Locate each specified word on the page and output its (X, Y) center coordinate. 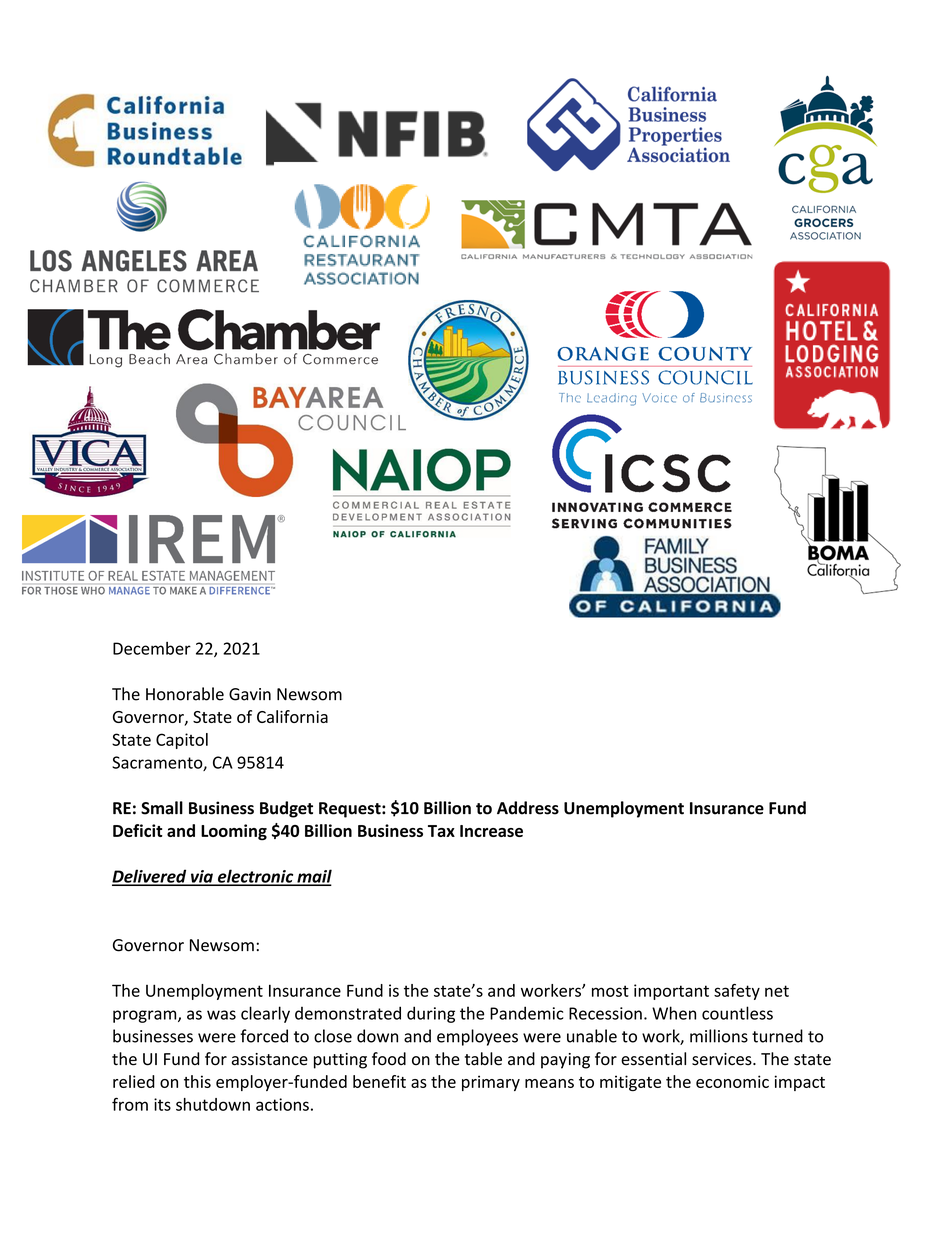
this (197, 1081)
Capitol (182, 741)
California (292, 716)
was (221, 1015)
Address (528, 808)
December (152, 648)
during (431, 1014)
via (202, 877)
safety (737, 992)
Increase (491, 831)
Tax (441, 831)
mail (313, 877)
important (671, 992)
